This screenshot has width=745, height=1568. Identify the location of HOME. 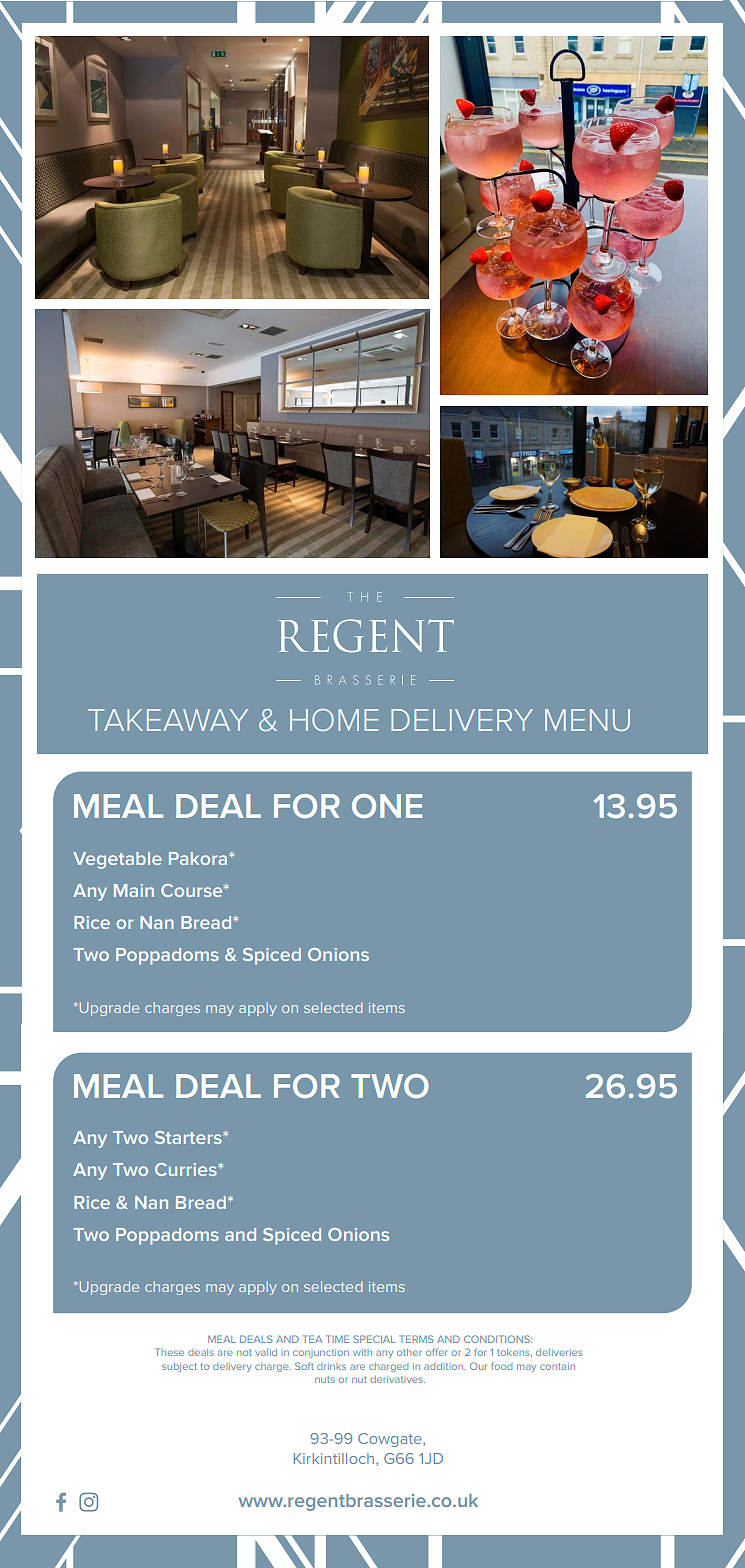
(334, 720).
